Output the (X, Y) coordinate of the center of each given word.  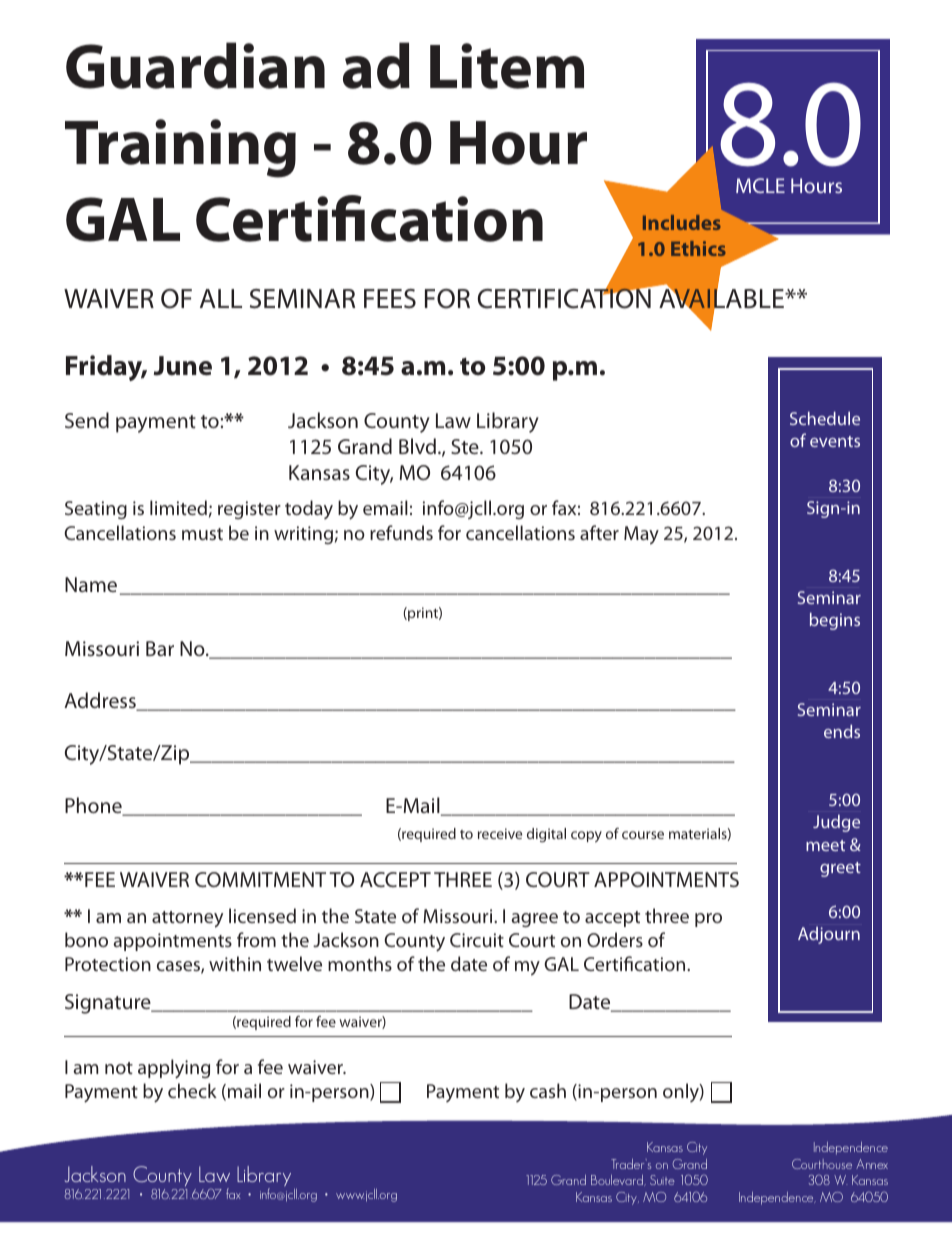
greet (840, 869)
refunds (401, 532)
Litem (507, 66)
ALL (221, 298)
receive (500, 833)
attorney (187, 919)
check (192, 1090)
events (835, 441)
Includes (682, 222)
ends (842, 731)
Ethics (698, 248)
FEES (390, 299)
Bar (160, 648)
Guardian (195, 65)
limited (178, 507)
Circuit (477, 940)
